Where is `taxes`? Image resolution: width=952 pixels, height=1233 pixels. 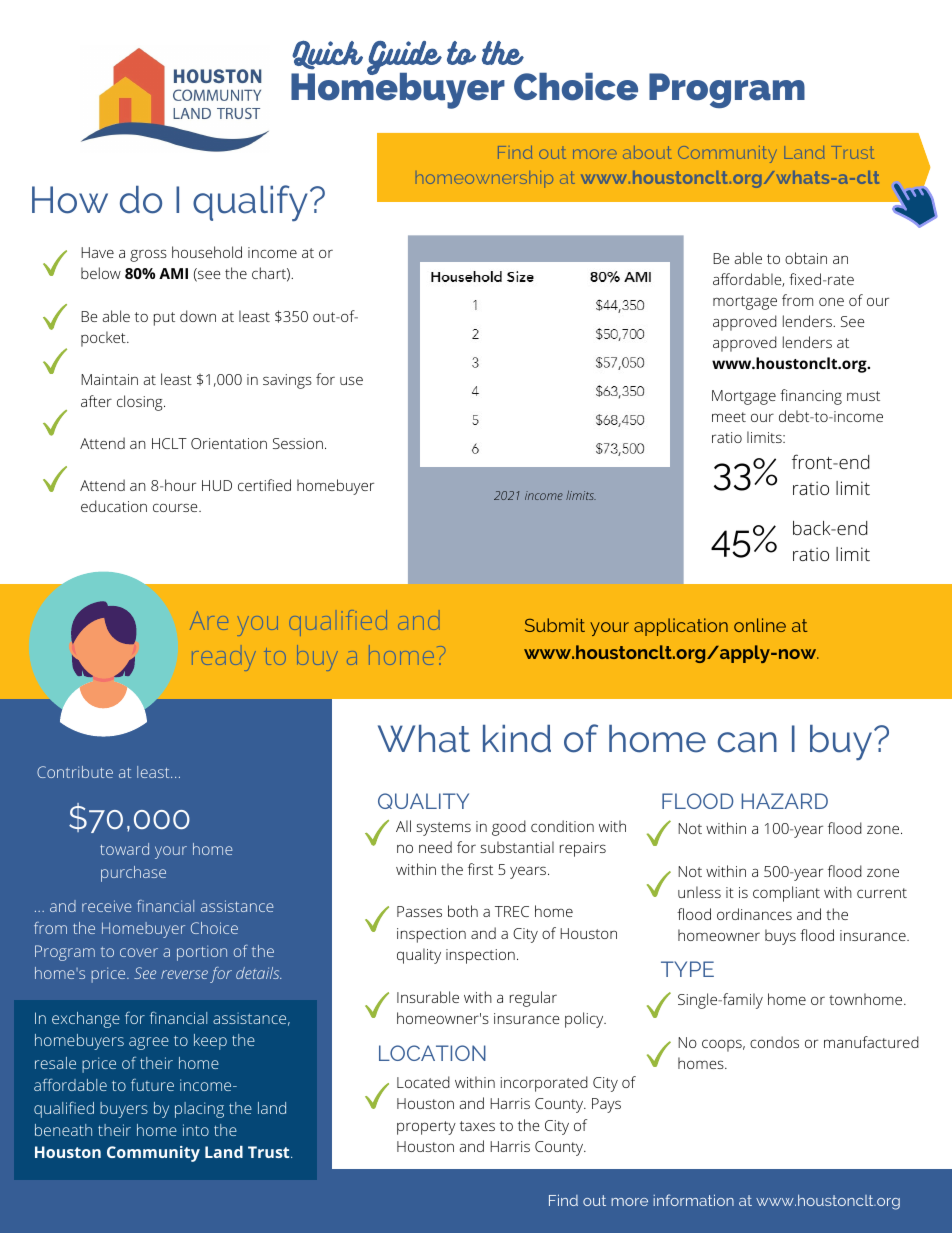
taxes is located at coordinates (477, 1126).
